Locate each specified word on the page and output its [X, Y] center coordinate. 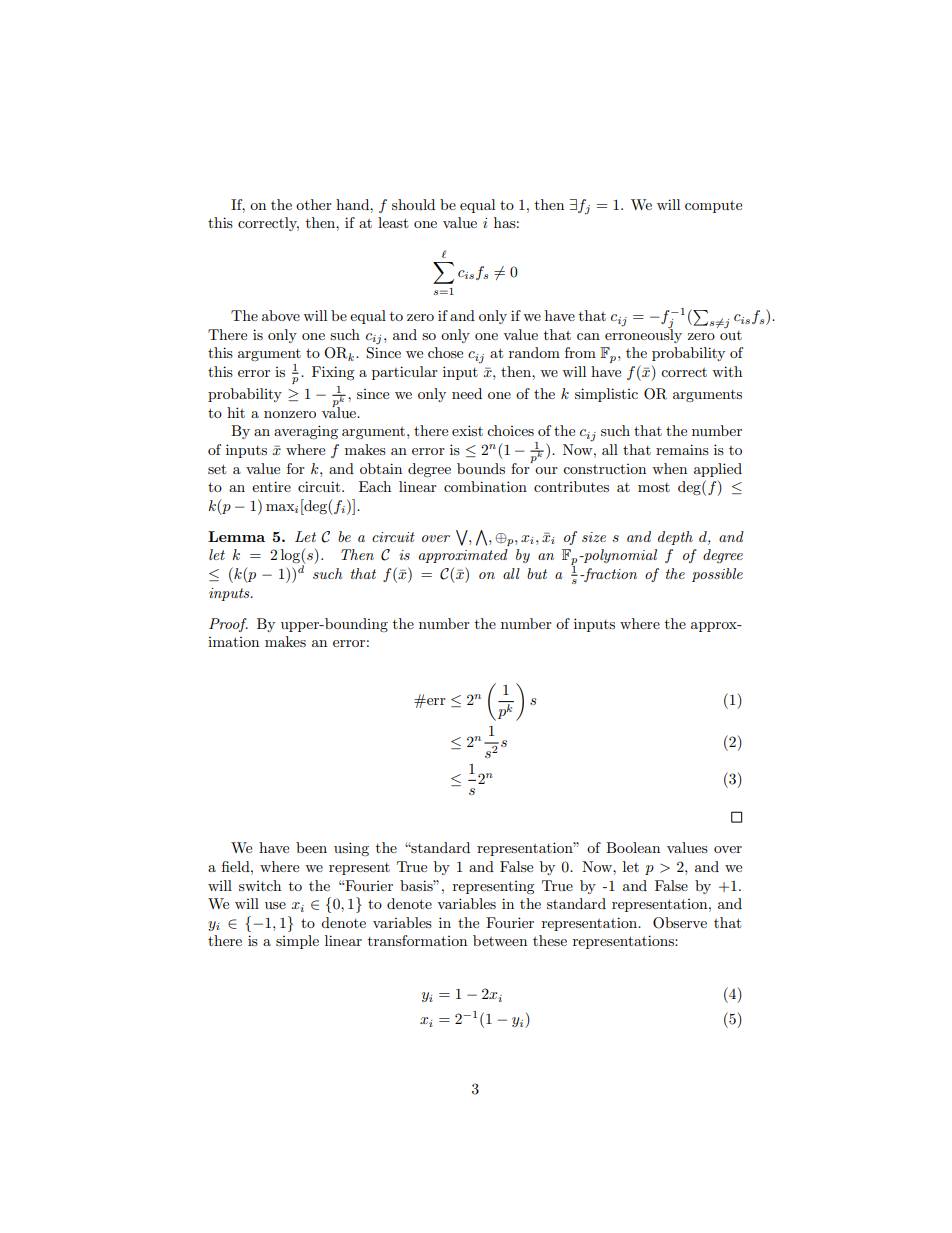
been [311, 847]
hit [236, 412]
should [413, 204]
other [314, 204]
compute [713, 207]
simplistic [606, 395]
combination [485, 486]
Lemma [236, 536]
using [351, 849]
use [275, 905]
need [467, 393]
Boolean [633, 847]
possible [717, 575]
